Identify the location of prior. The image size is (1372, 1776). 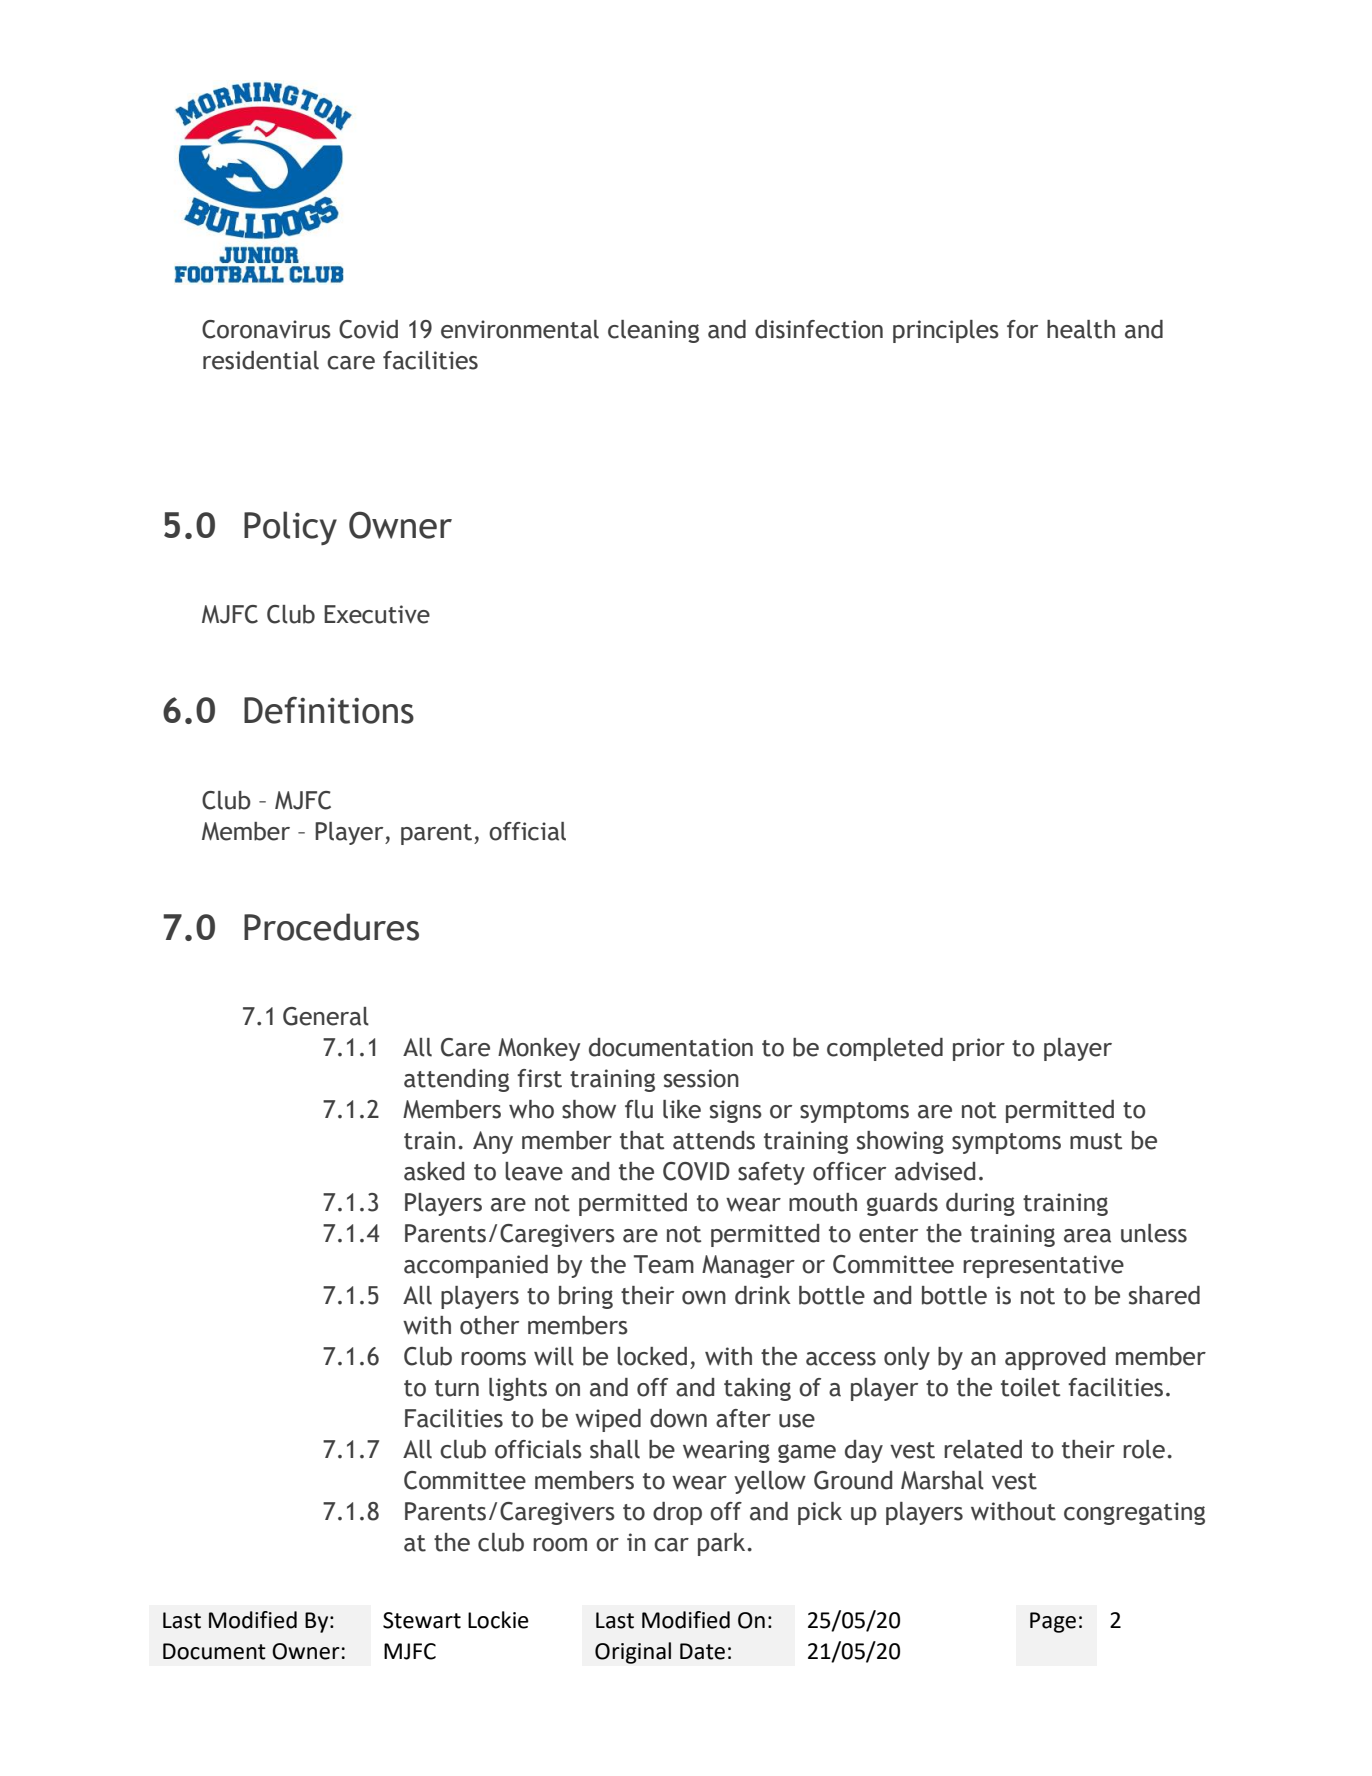
(979, 1049).
